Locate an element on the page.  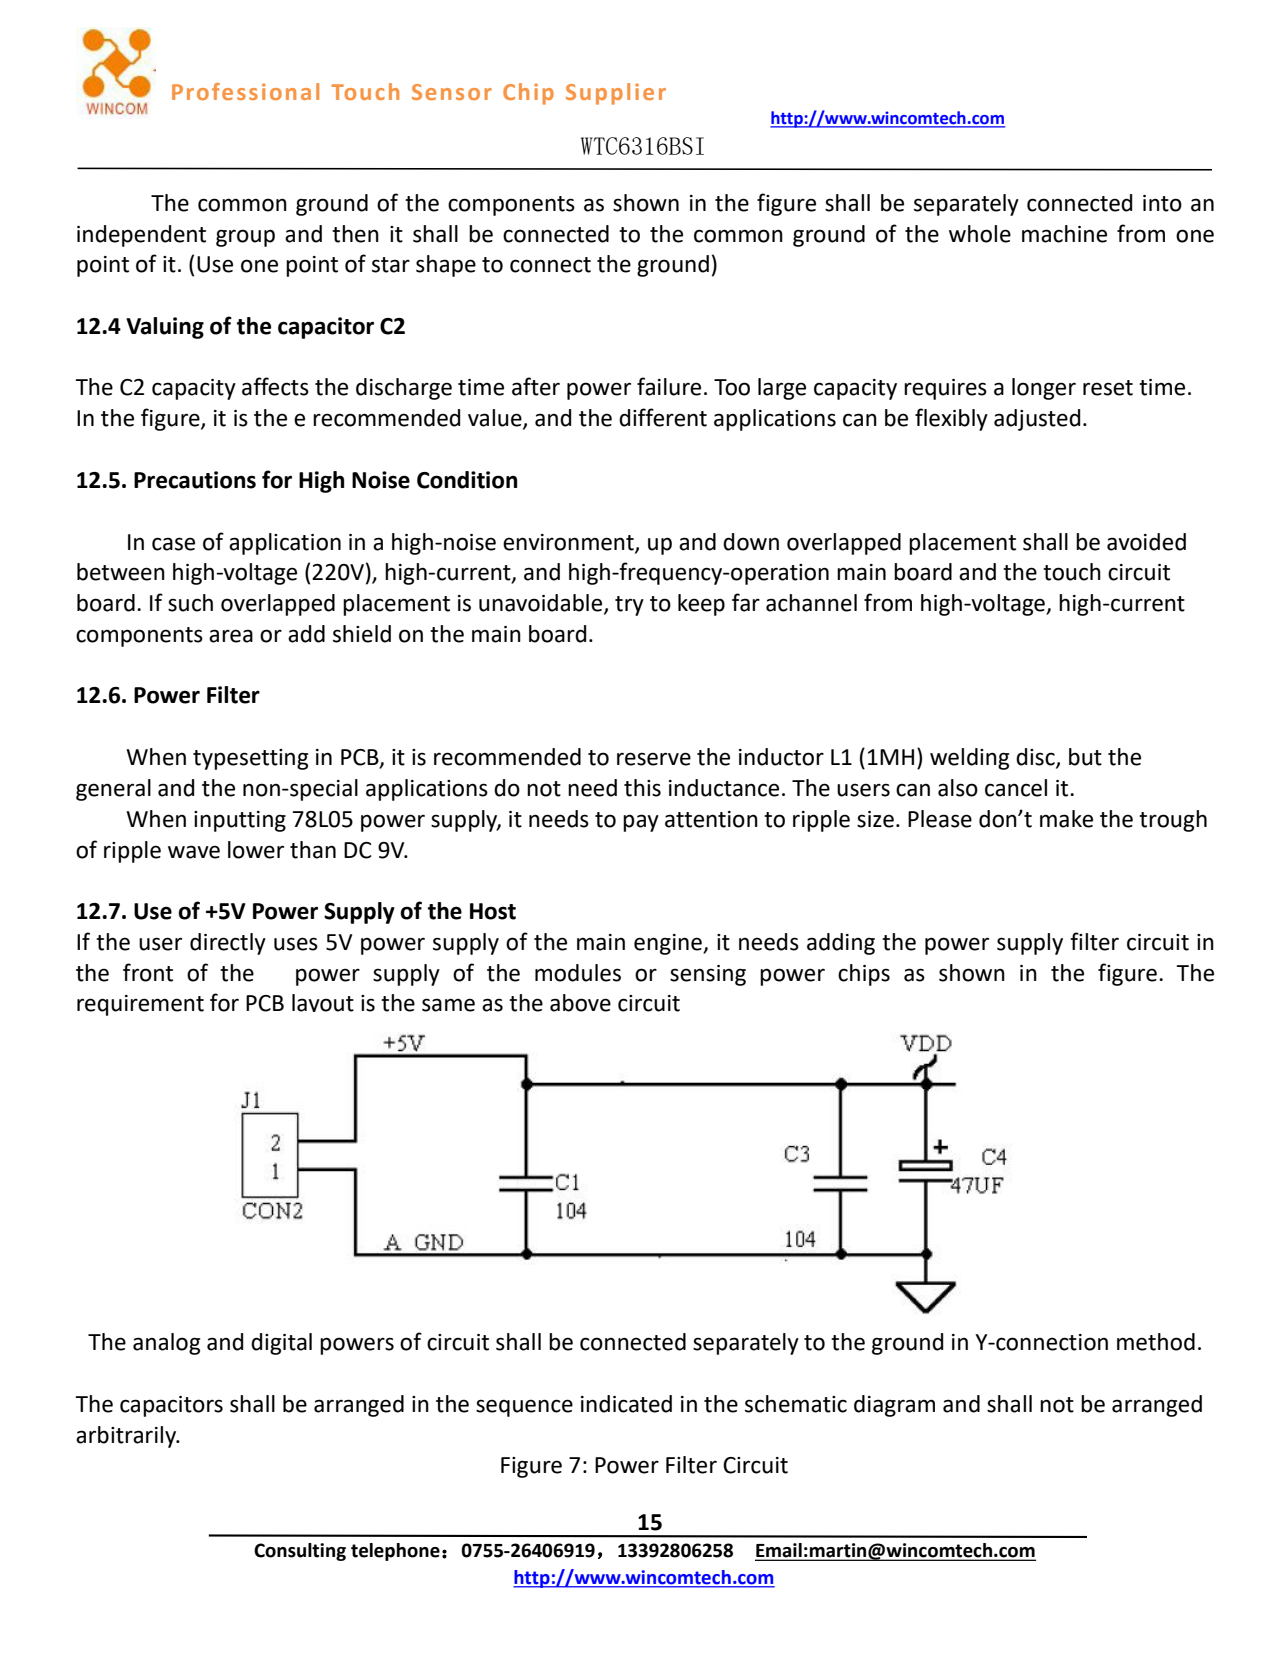
engine is located at coordinates (669, 944).
